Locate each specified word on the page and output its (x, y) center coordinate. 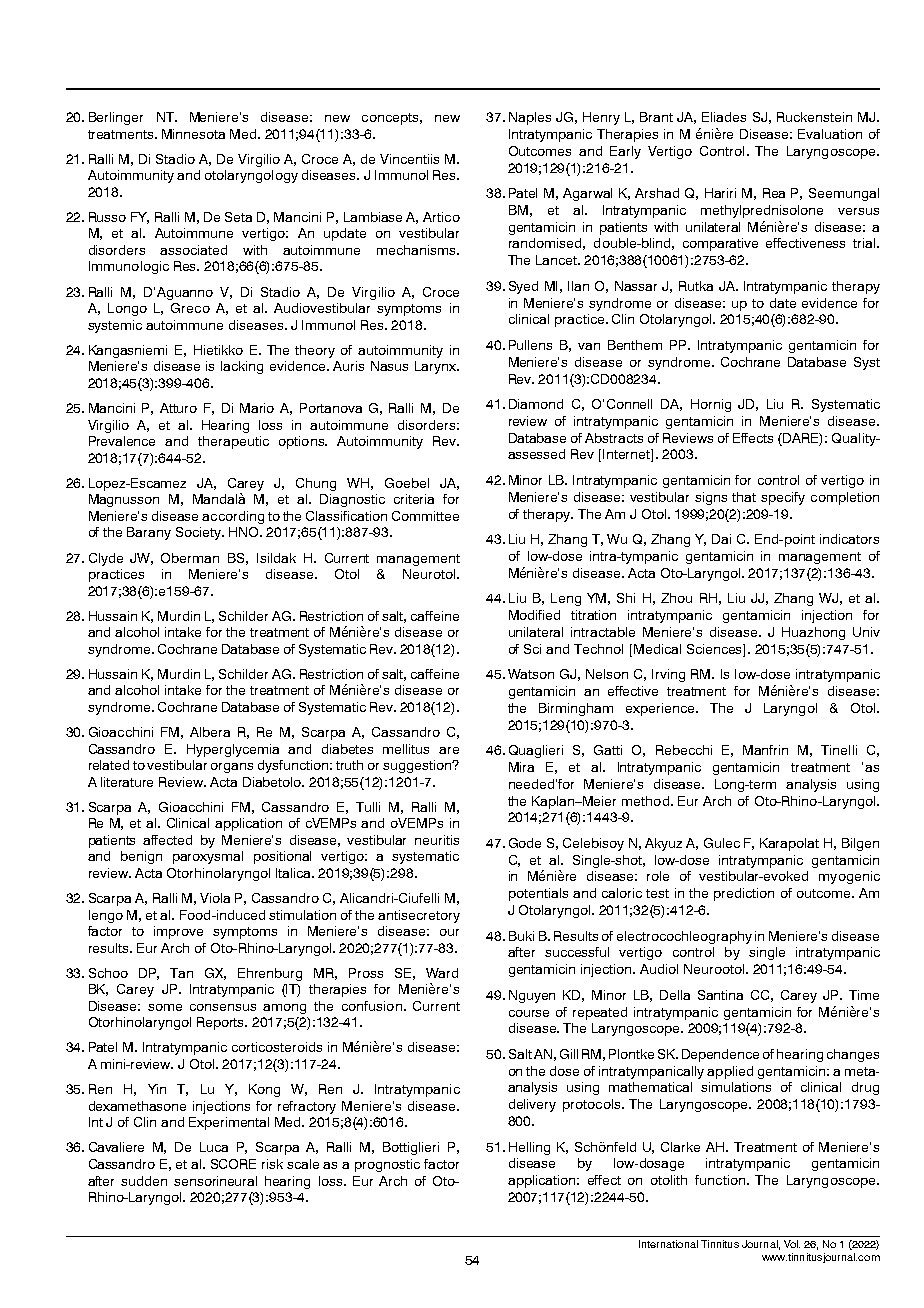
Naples (530, 118)
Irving (668, 675)
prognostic (387, 1165)
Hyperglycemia (233, 750)
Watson (531, 674)
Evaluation (830, 134)
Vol (792, 1244)
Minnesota (193, 134)
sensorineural (215, 1181)
